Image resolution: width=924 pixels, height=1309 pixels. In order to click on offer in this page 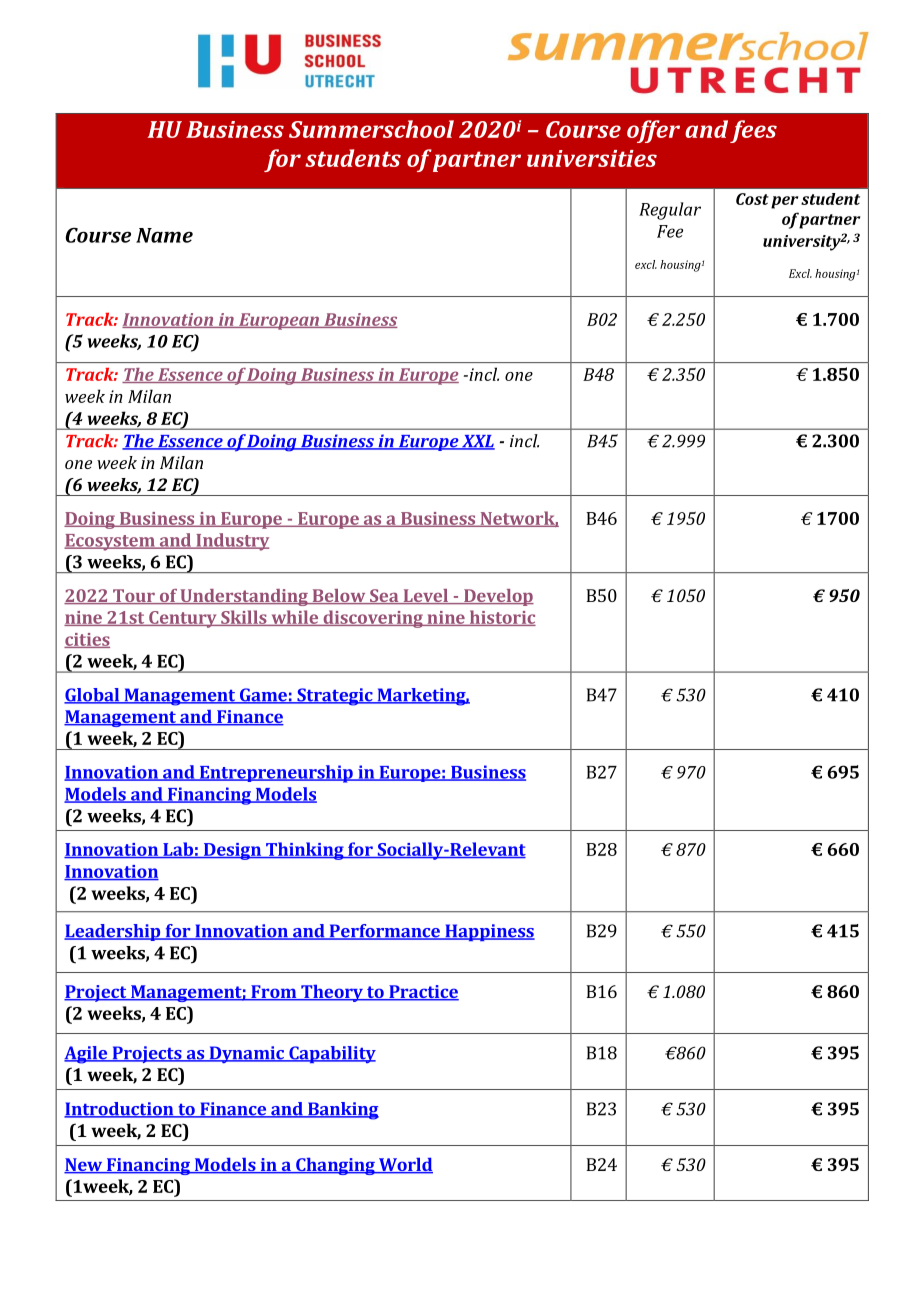, I will do `click(653, 131)`.
